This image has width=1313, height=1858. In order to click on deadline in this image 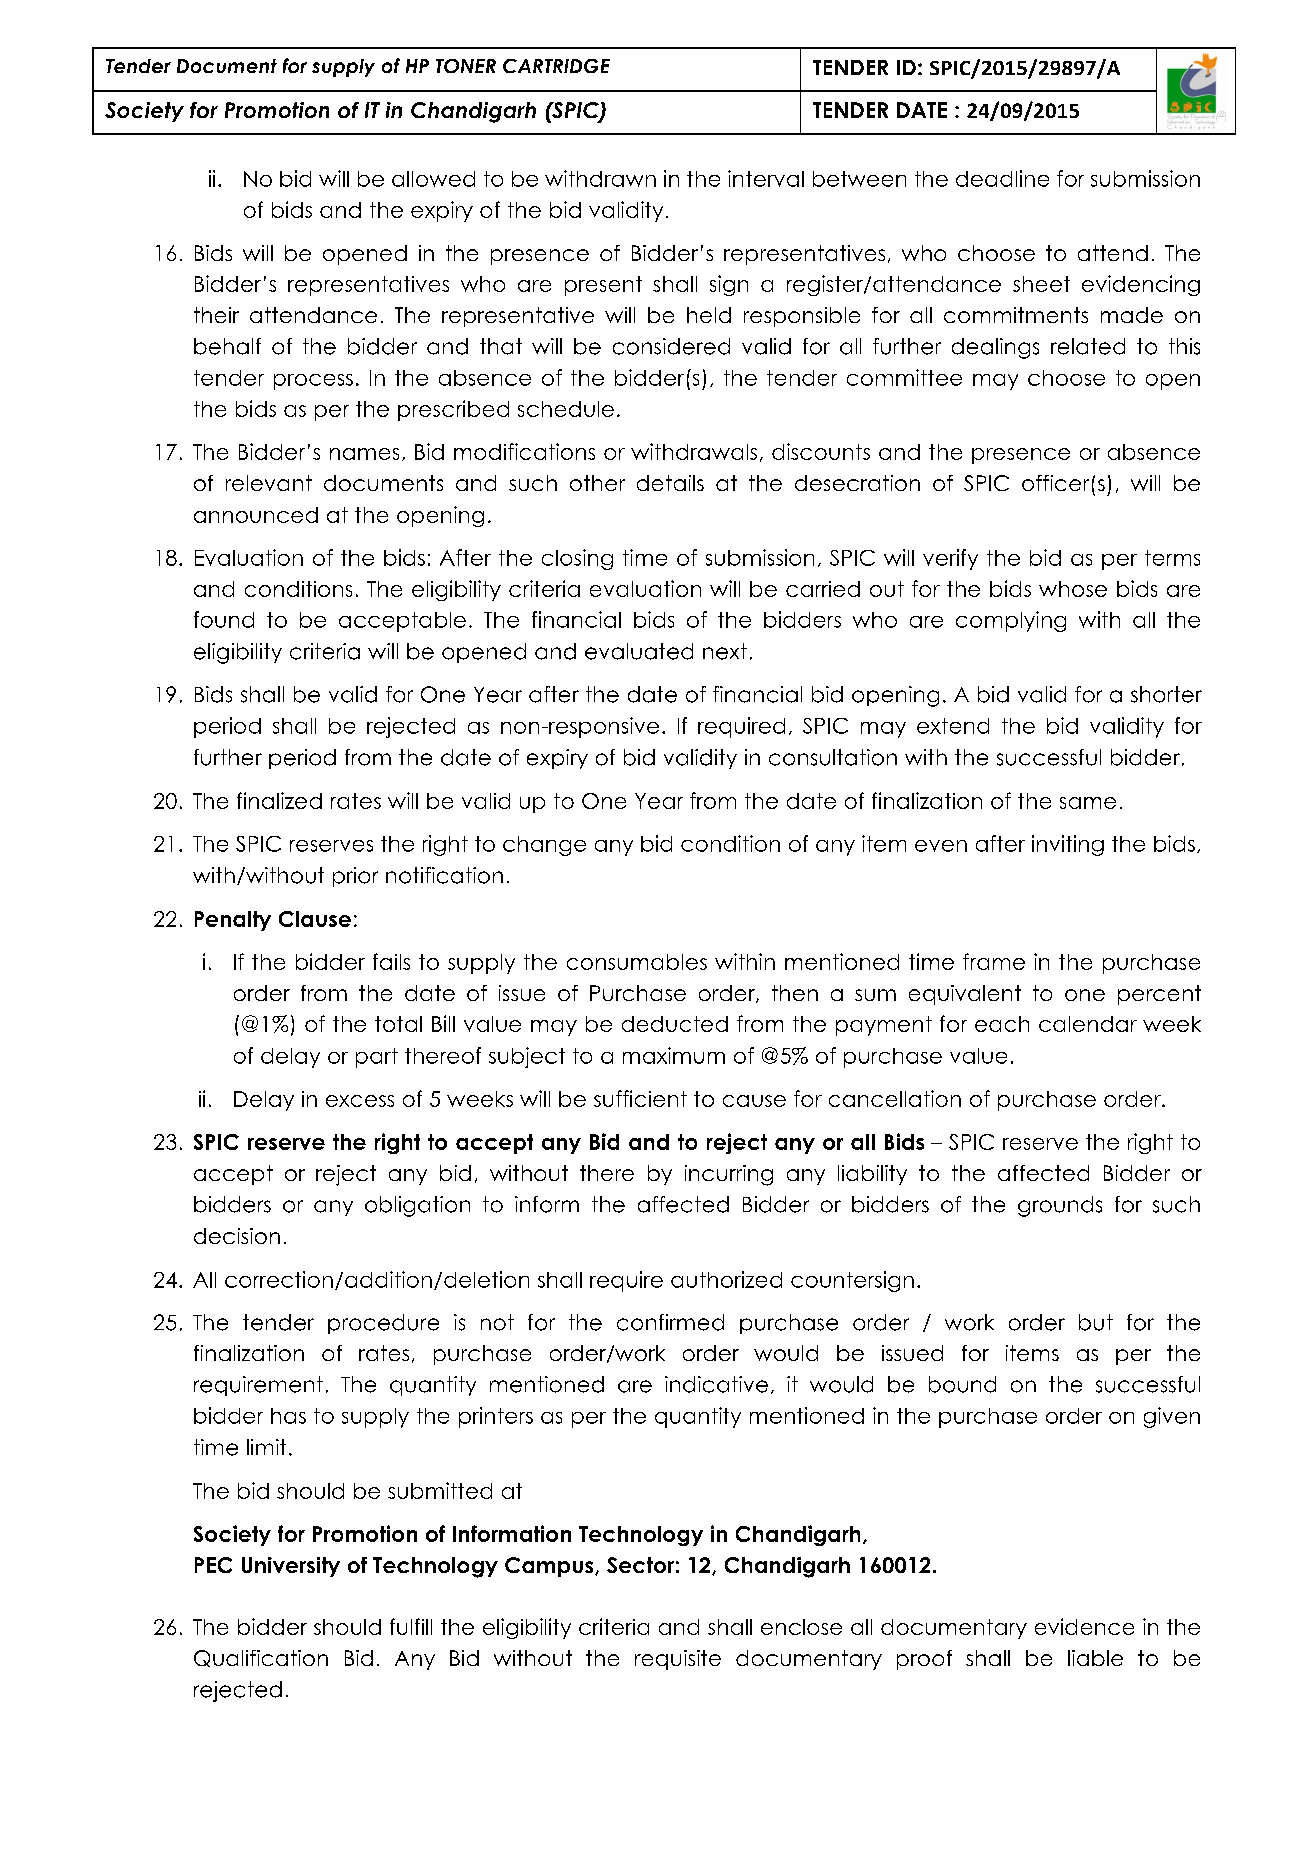, I will do `click(1002, 178)`.
